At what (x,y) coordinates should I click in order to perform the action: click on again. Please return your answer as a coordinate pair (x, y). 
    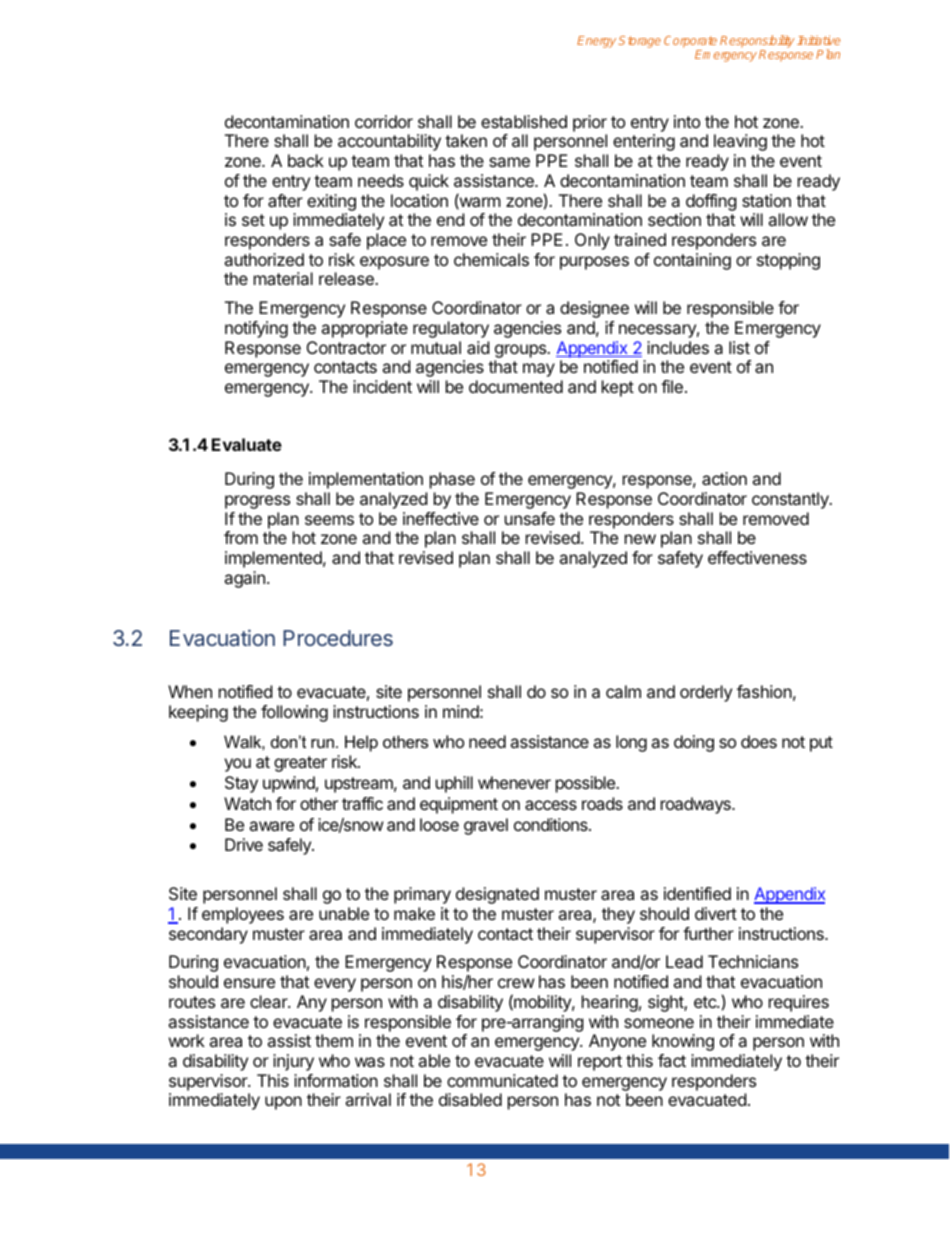
    Looking at the image, I should click on (244, 579).
